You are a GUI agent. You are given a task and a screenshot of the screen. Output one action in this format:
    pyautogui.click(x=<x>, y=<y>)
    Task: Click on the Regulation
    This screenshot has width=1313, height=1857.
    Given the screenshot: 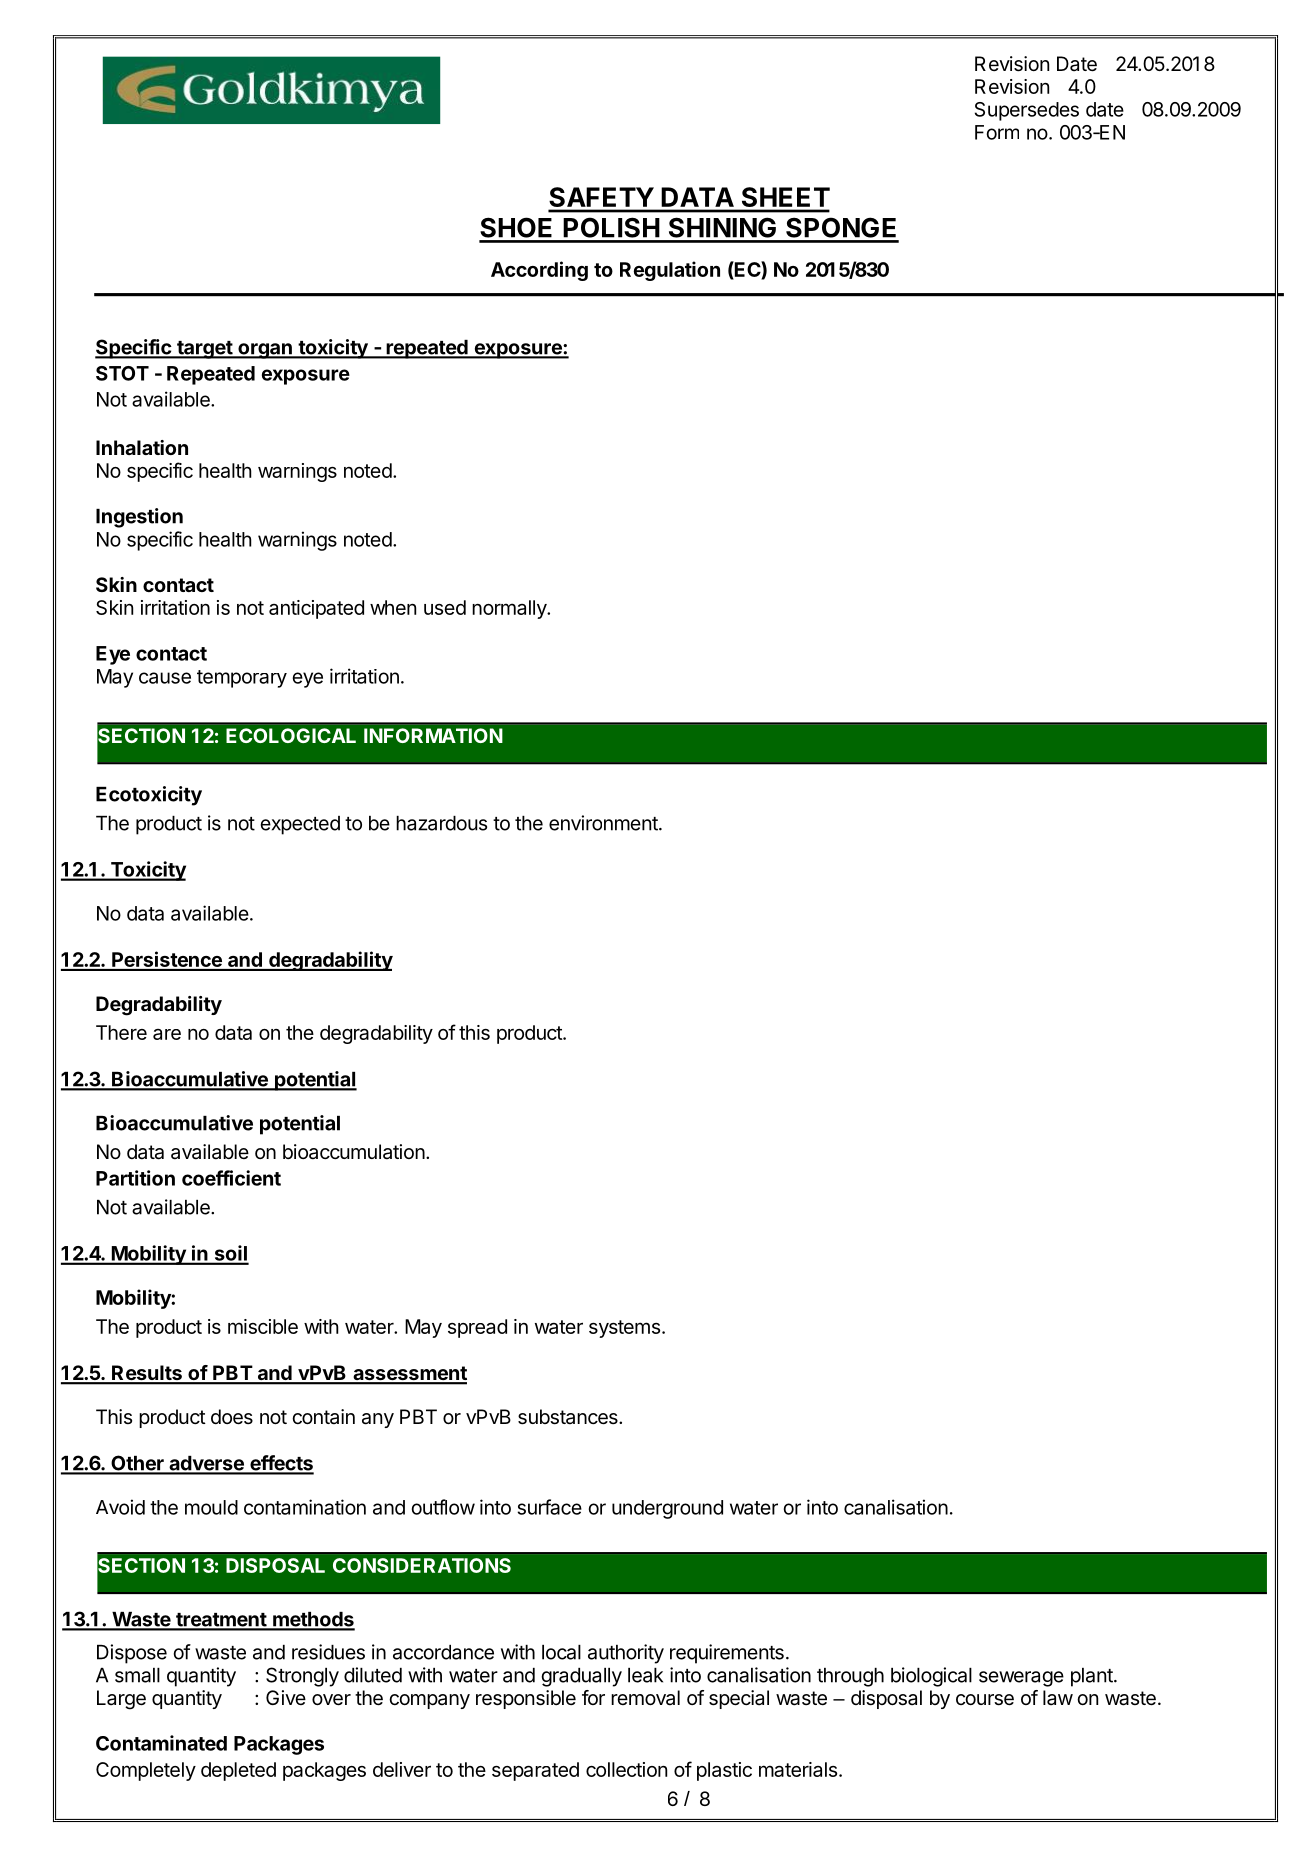 What is the action you would take?
    pyautogui.click(x=670, y=271)
